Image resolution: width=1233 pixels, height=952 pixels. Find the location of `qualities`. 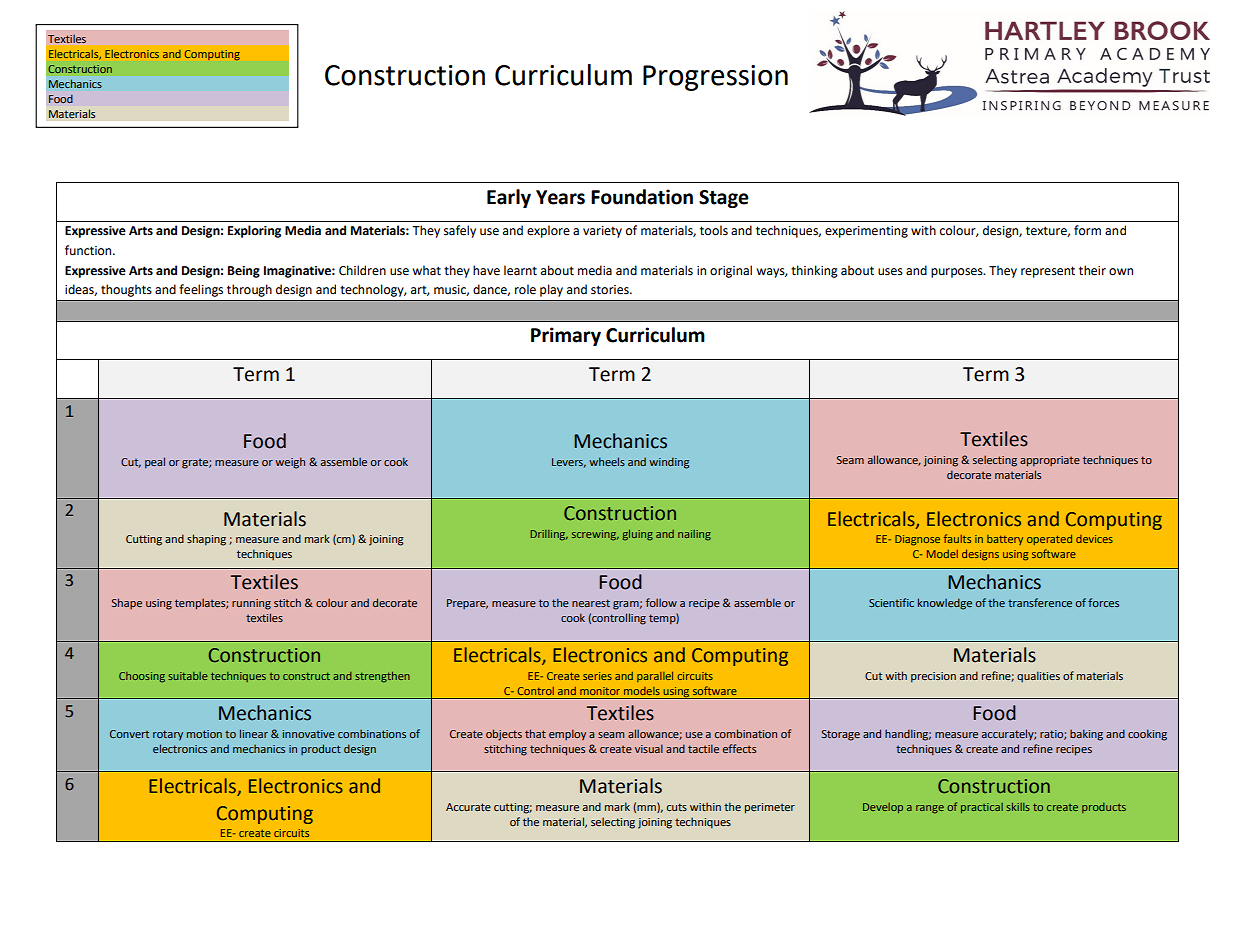

qualities is located at coordinates (1038, 677).
